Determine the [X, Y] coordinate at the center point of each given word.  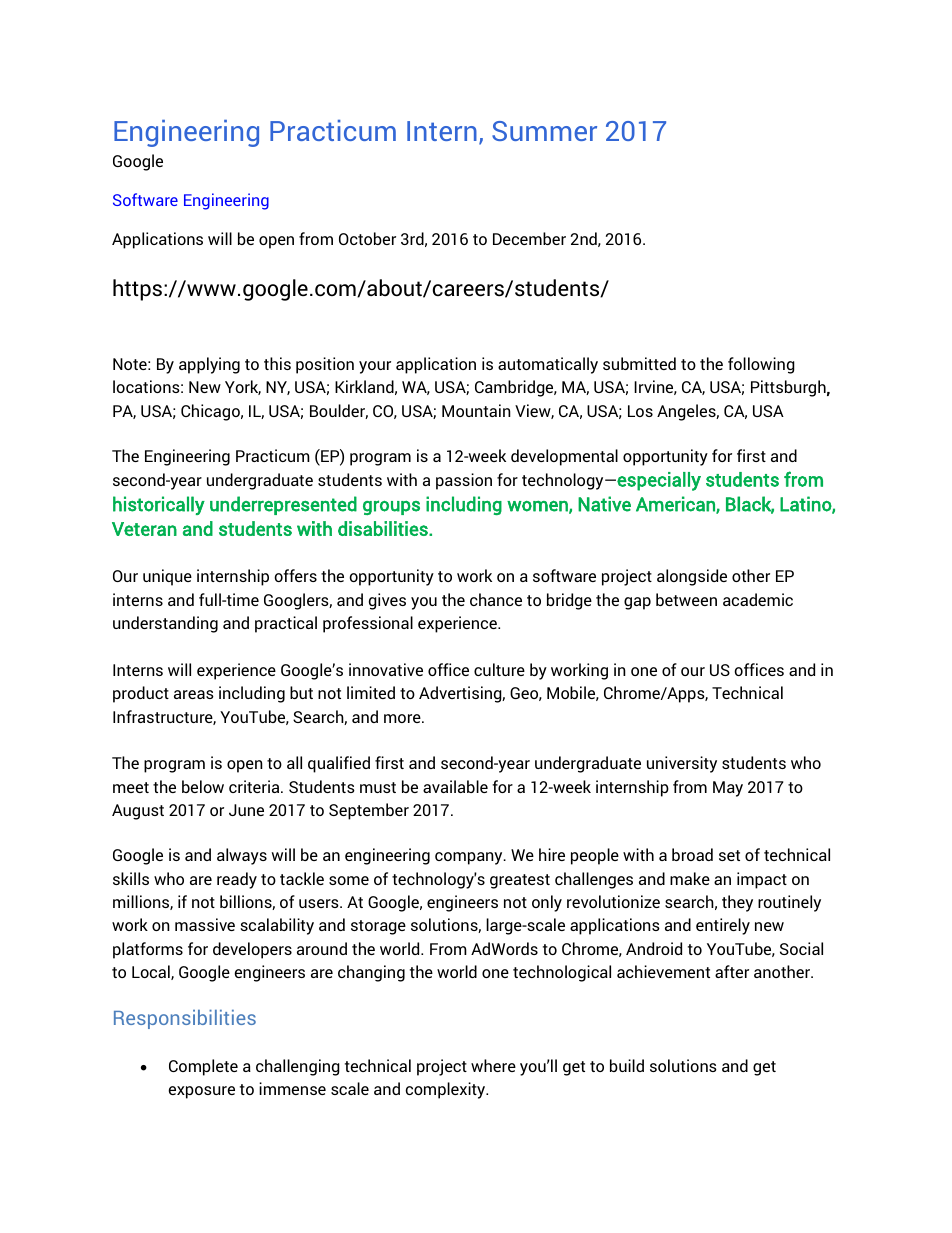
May [728, 789]
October [367, 238]
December [529, 238]
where [493, 1065]
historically [159, 505]
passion [464, 481]
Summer [544, 131]
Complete [203, 1067]
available [455, 786]
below [203, 786]
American [676, 505]
